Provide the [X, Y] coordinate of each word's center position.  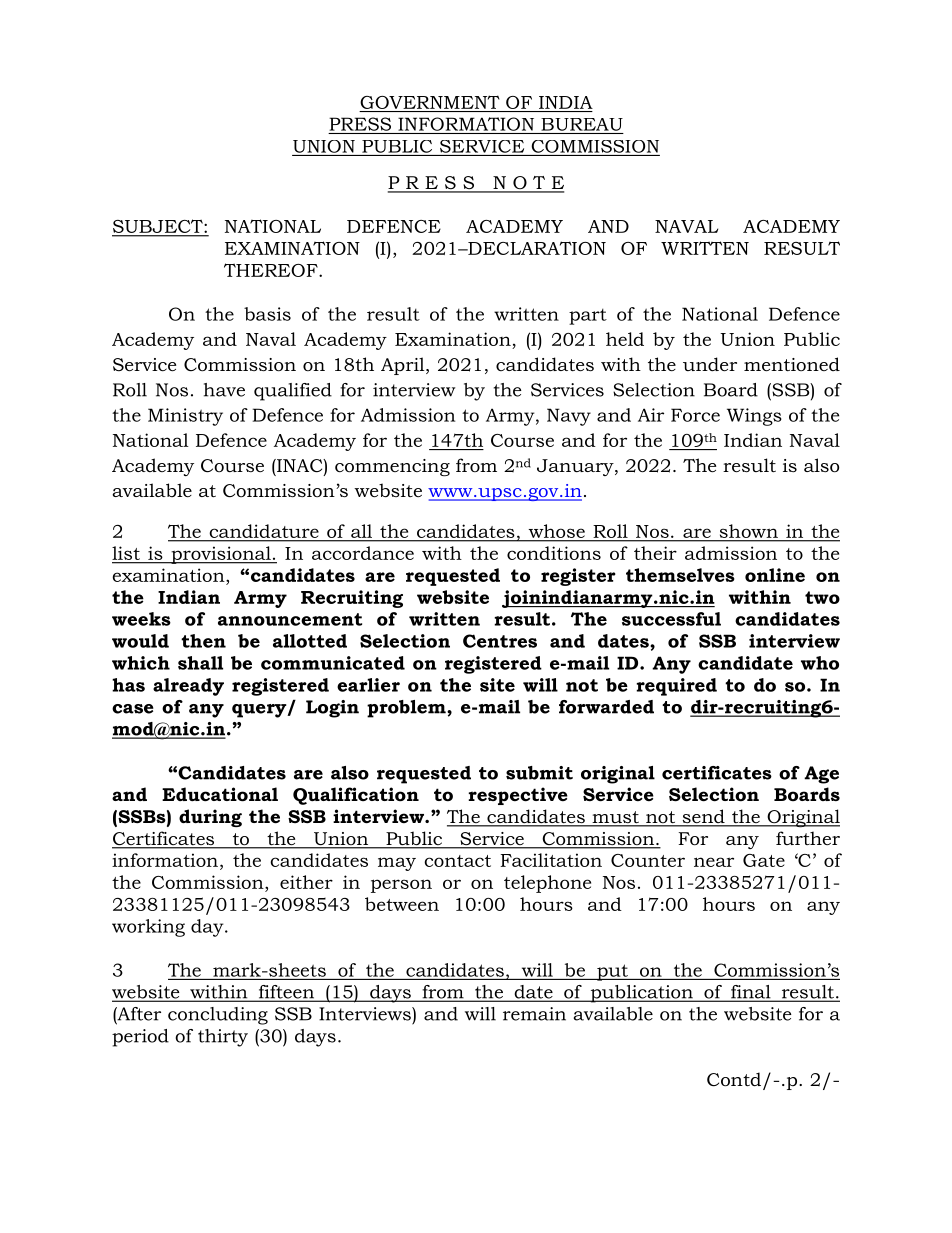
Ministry [185, 417]
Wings [754, 417]
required [676, 687]
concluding [218, 1016]
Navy [569, 417]
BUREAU [582, 124]
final [751, 993]
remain [534, 1014]
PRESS [360, 124]
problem [407, 709]
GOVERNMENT [430, 102]
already [188, 687]
